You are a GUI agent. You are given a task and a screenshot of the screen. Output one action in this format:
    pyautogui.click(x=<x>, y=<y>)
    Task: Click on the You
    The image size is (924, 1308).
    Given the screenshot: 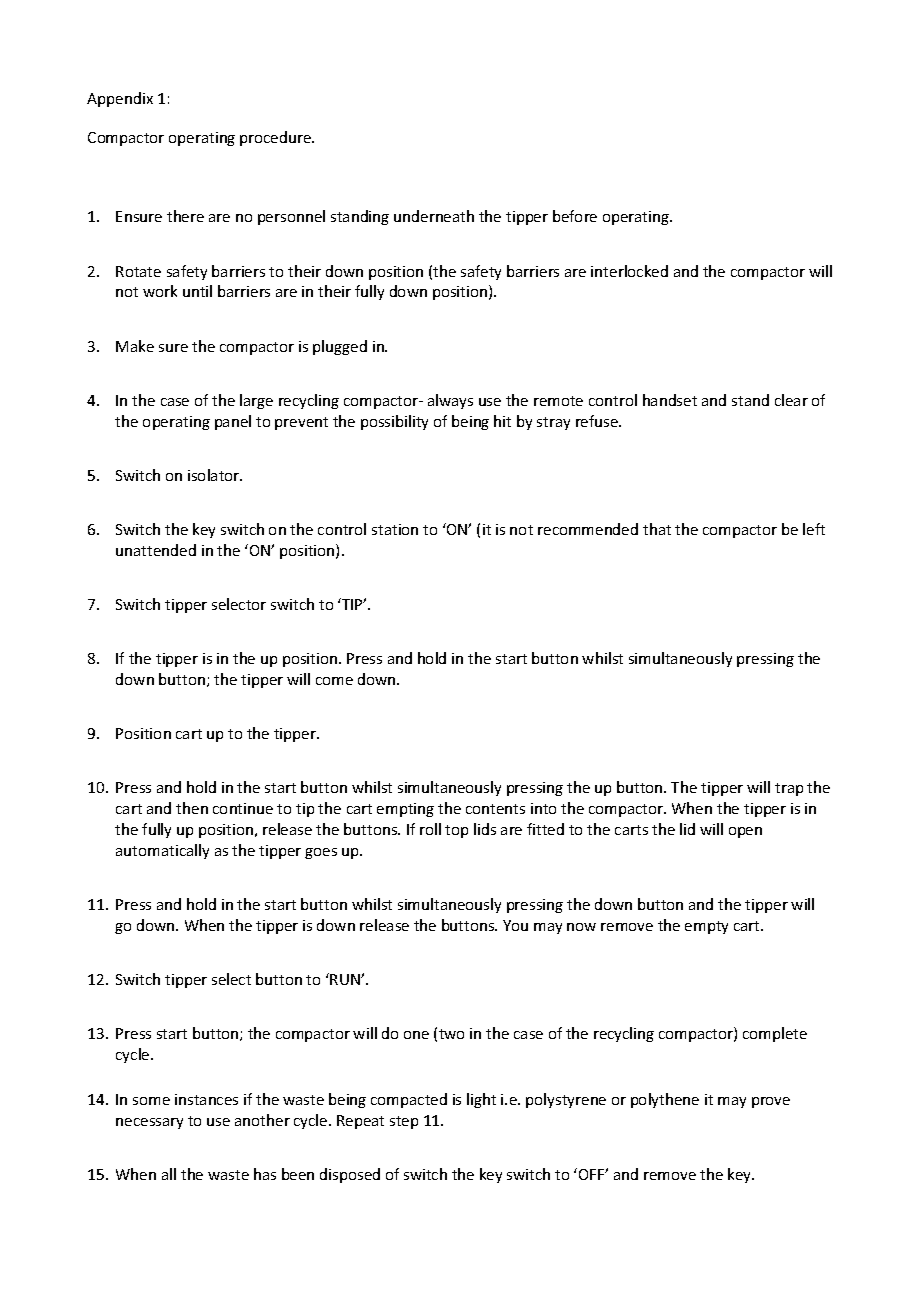 What is the action you would take?
    pyautogui.click(x=515, y=925)
